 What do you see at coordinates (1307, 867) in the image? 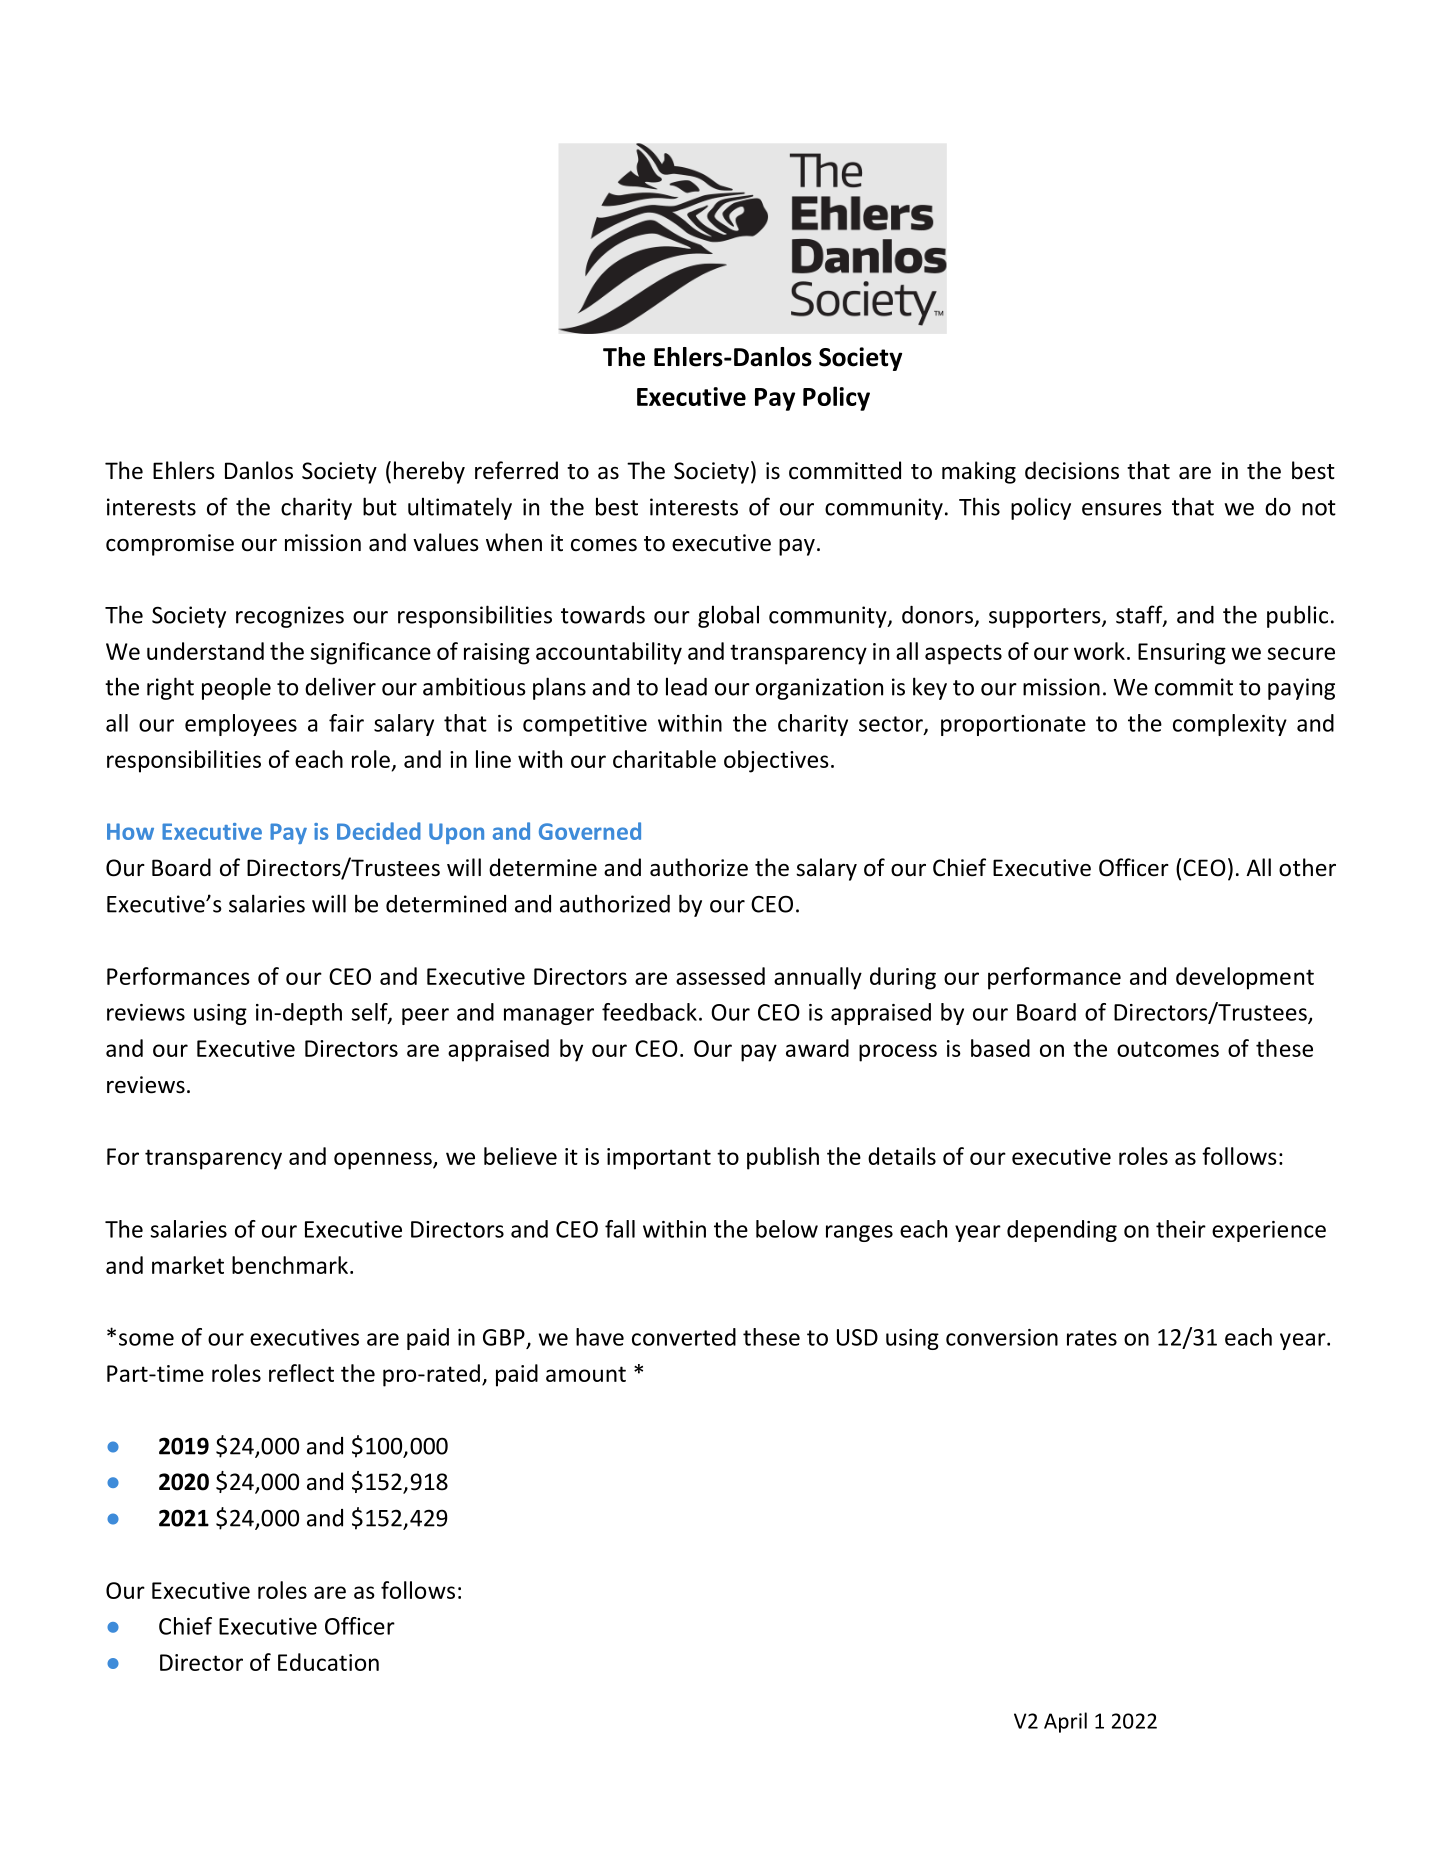
I see `other` at bounding box center [1307, 867].
